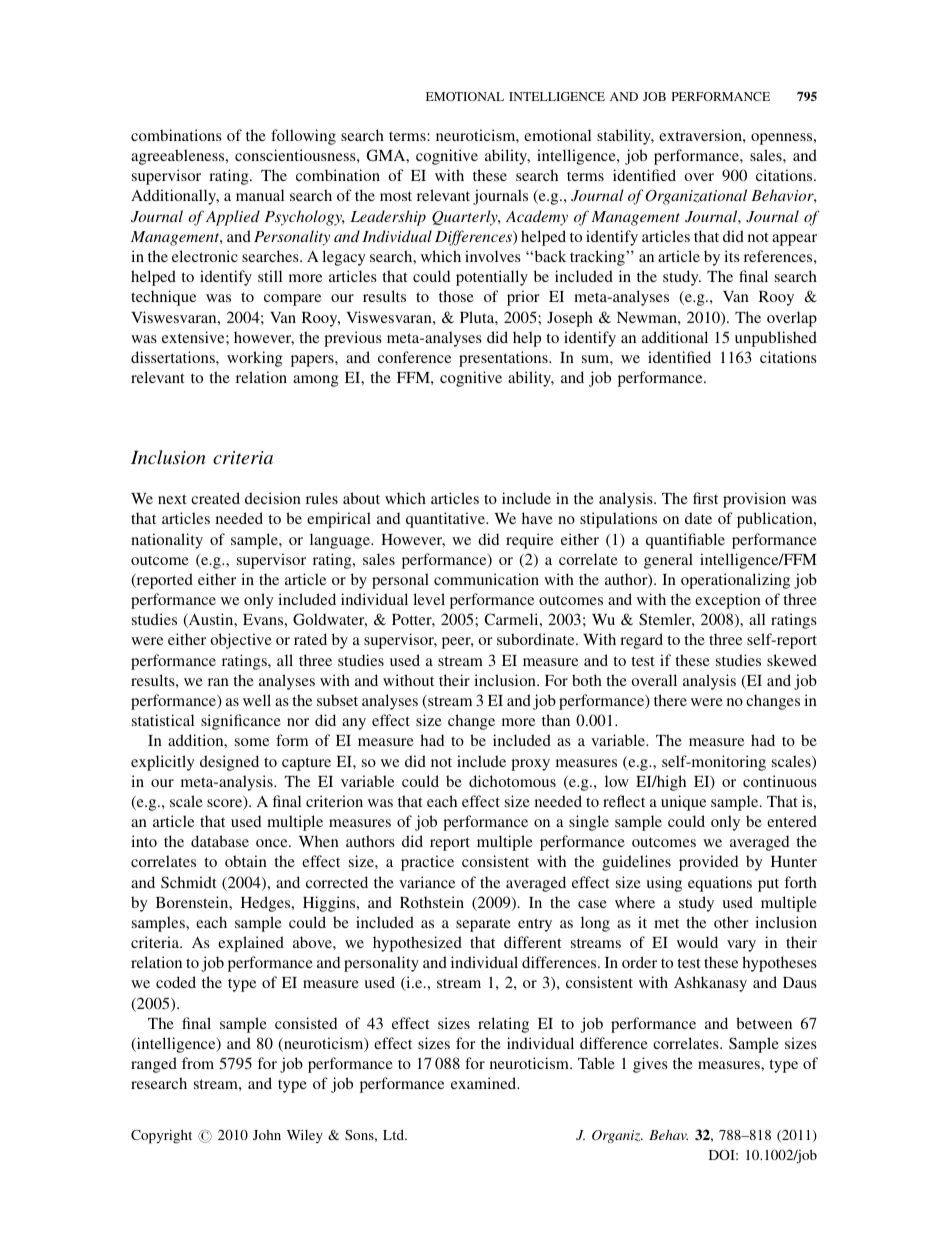  What do you see at coordinates (396, 196) in the document?
I see `most` at bounding box center [396, 196].
